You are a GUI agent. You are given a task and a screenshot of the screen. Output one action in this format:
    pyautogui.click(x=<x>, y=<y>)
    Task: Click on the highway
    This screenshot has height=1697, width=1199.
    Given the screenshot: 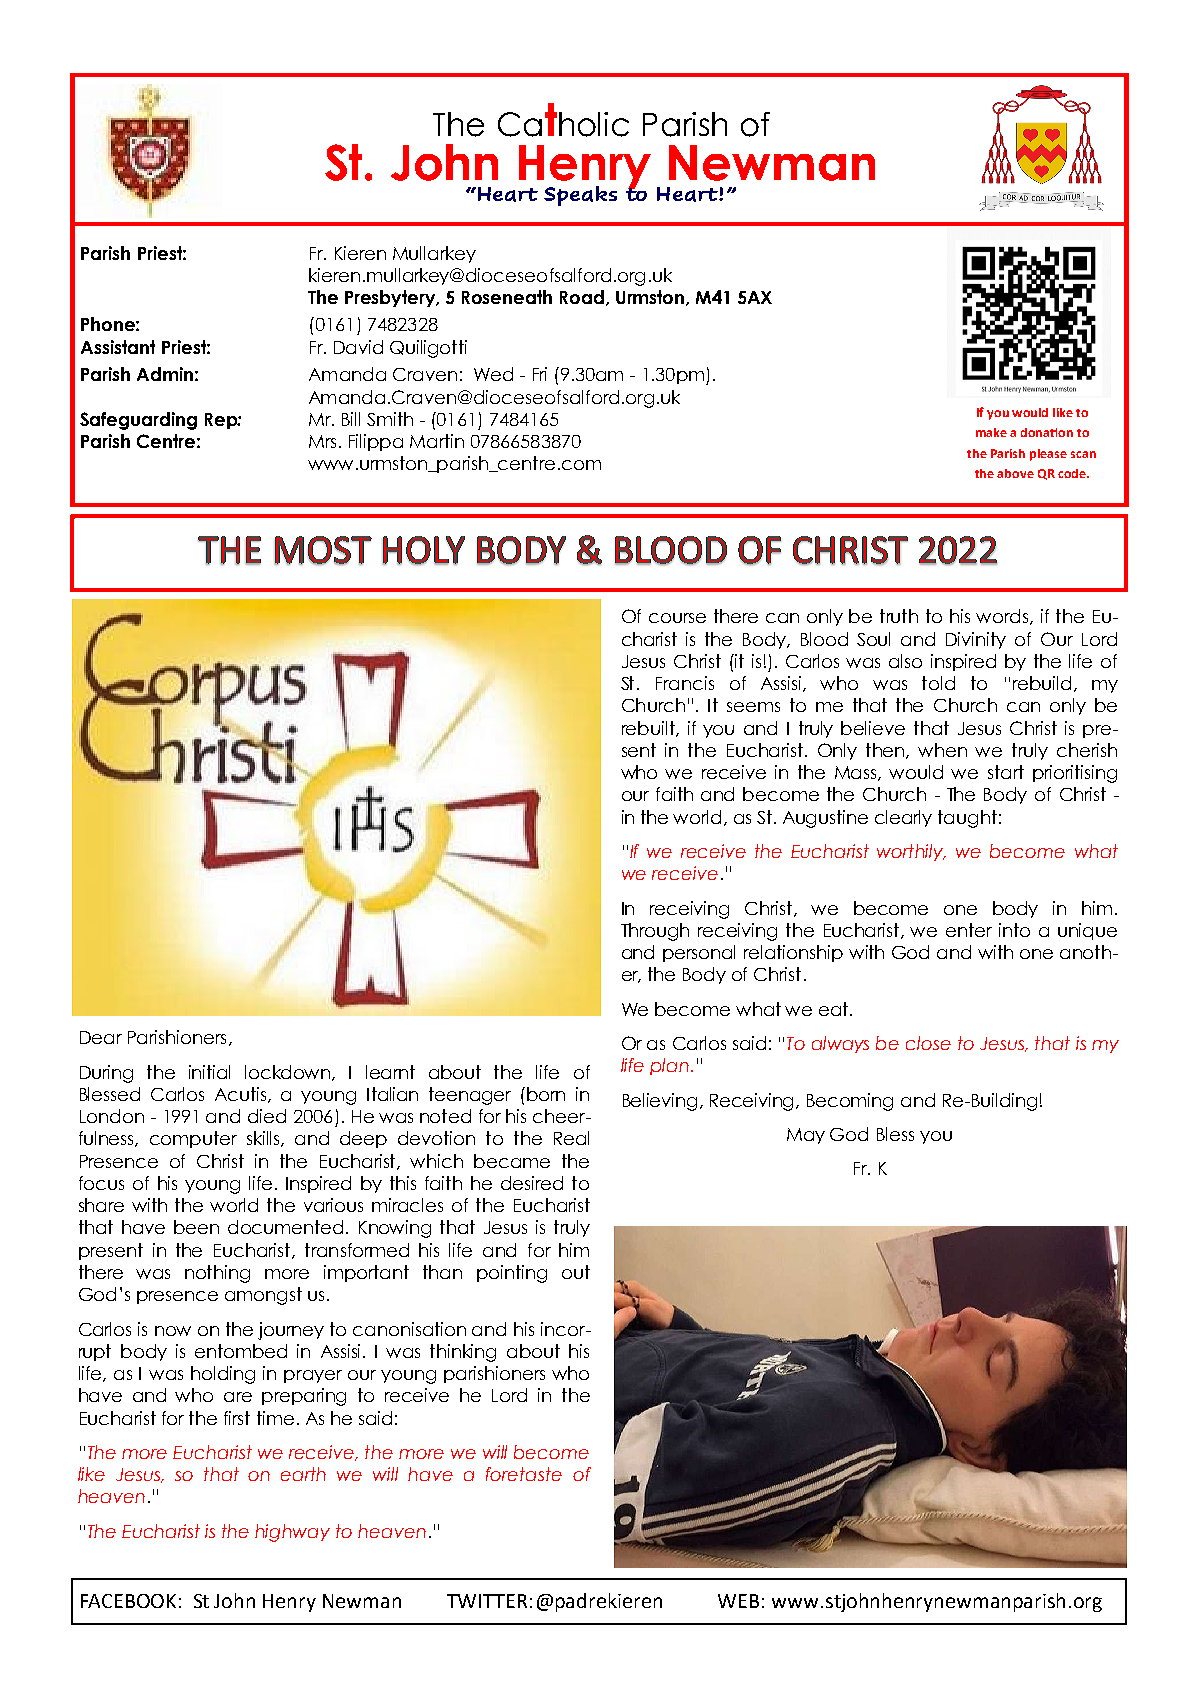 What is the action you would take?
    pyautogui.click(x=292, y=1533)
